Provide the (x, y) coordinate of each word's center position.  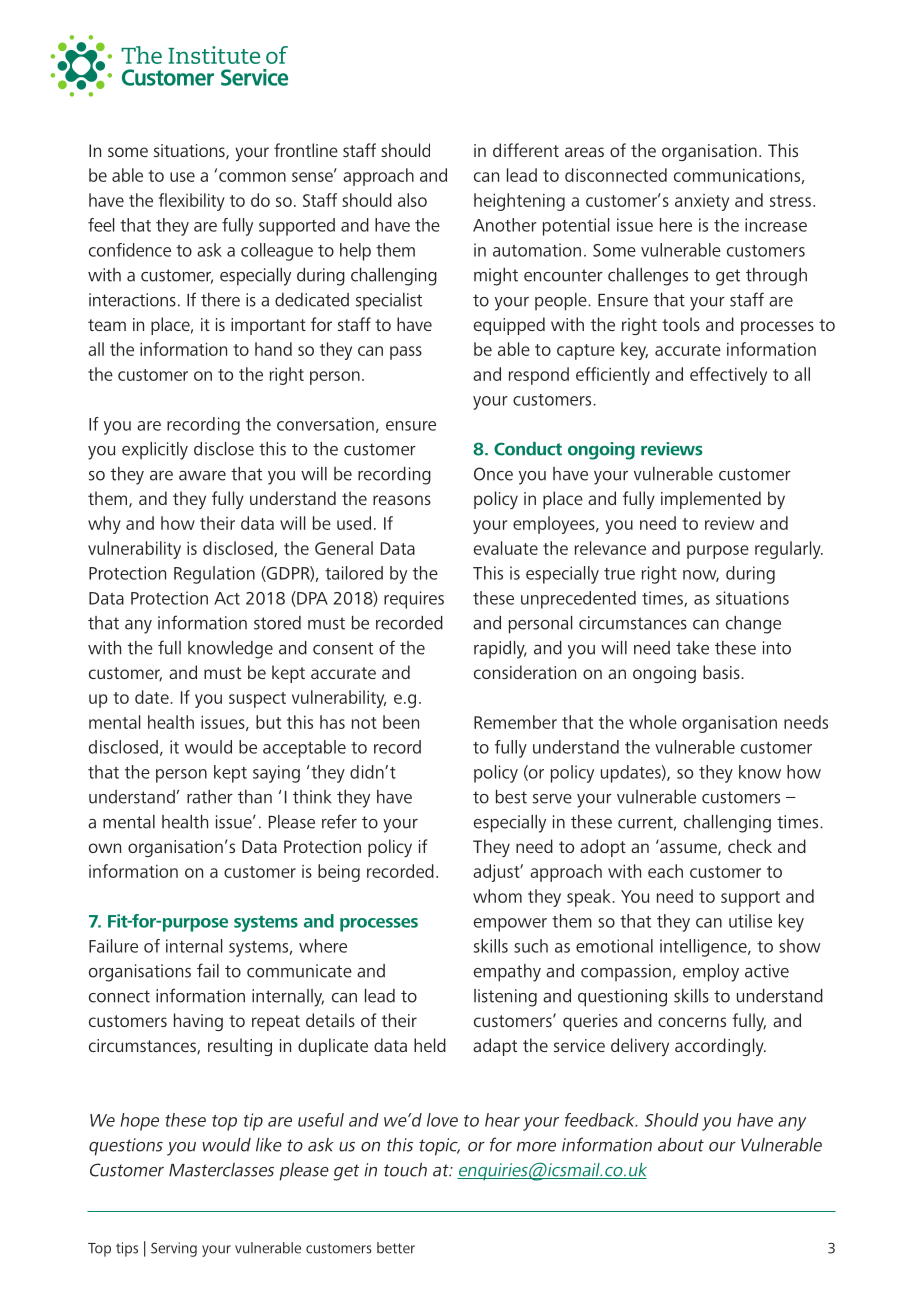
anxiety (702, 202)
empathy (507, 973)
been (401, 722)
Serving (174, 1249)
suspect (257, 700)
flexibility (192, 202)
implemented (711, 500)
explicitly (155, 451)
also (412, 200)
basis (722, 672)
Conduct (528, 449)
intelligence (704, 948)
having (198, 1022)
